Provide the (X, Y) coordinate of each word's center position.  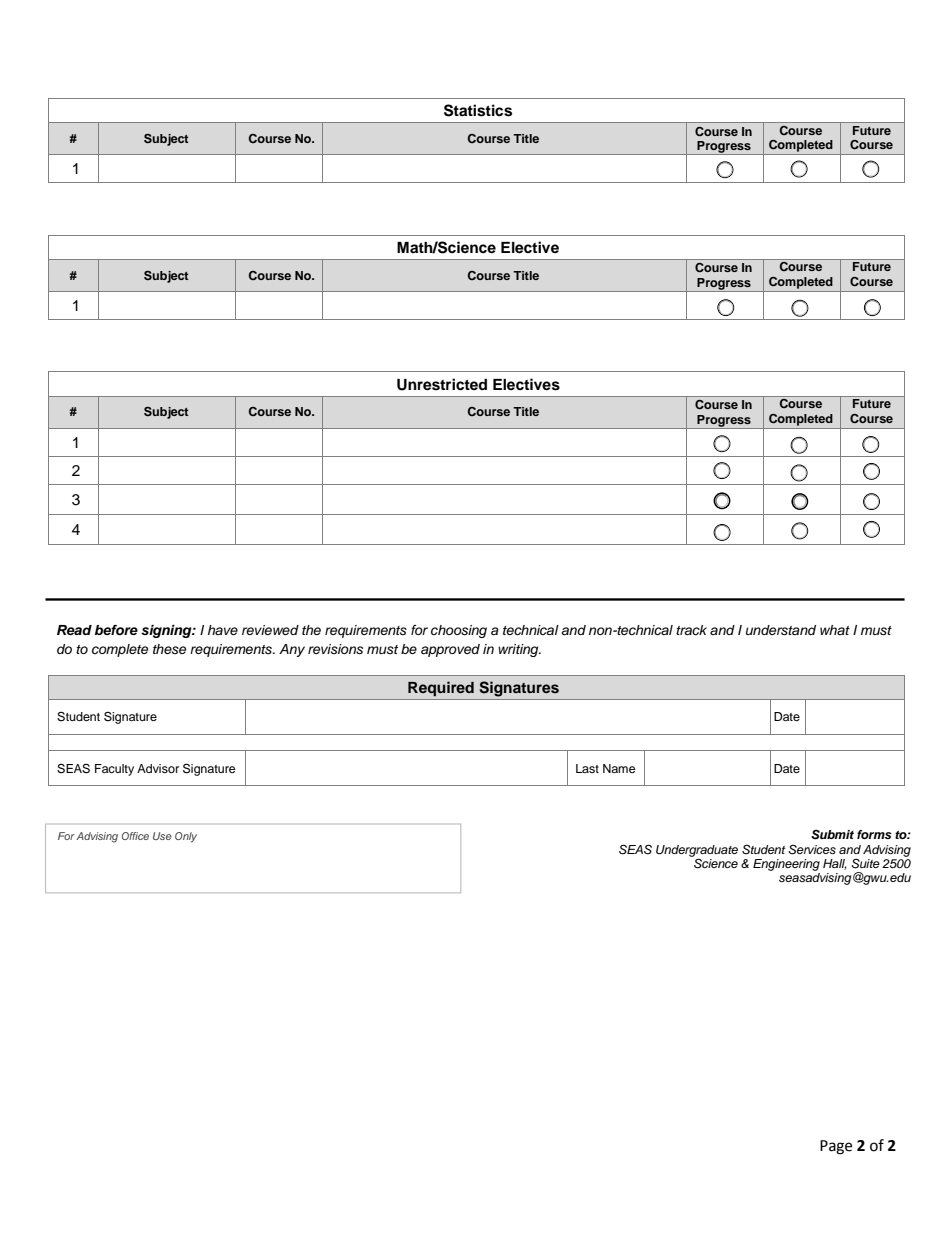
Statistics (478, 110)
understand (781, 630)
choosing (459, 631)
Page (836, 1147)
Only (186, 837)
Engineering (786, 865)
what (835, 630)
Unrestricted (442, 384)
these (170, 649)
